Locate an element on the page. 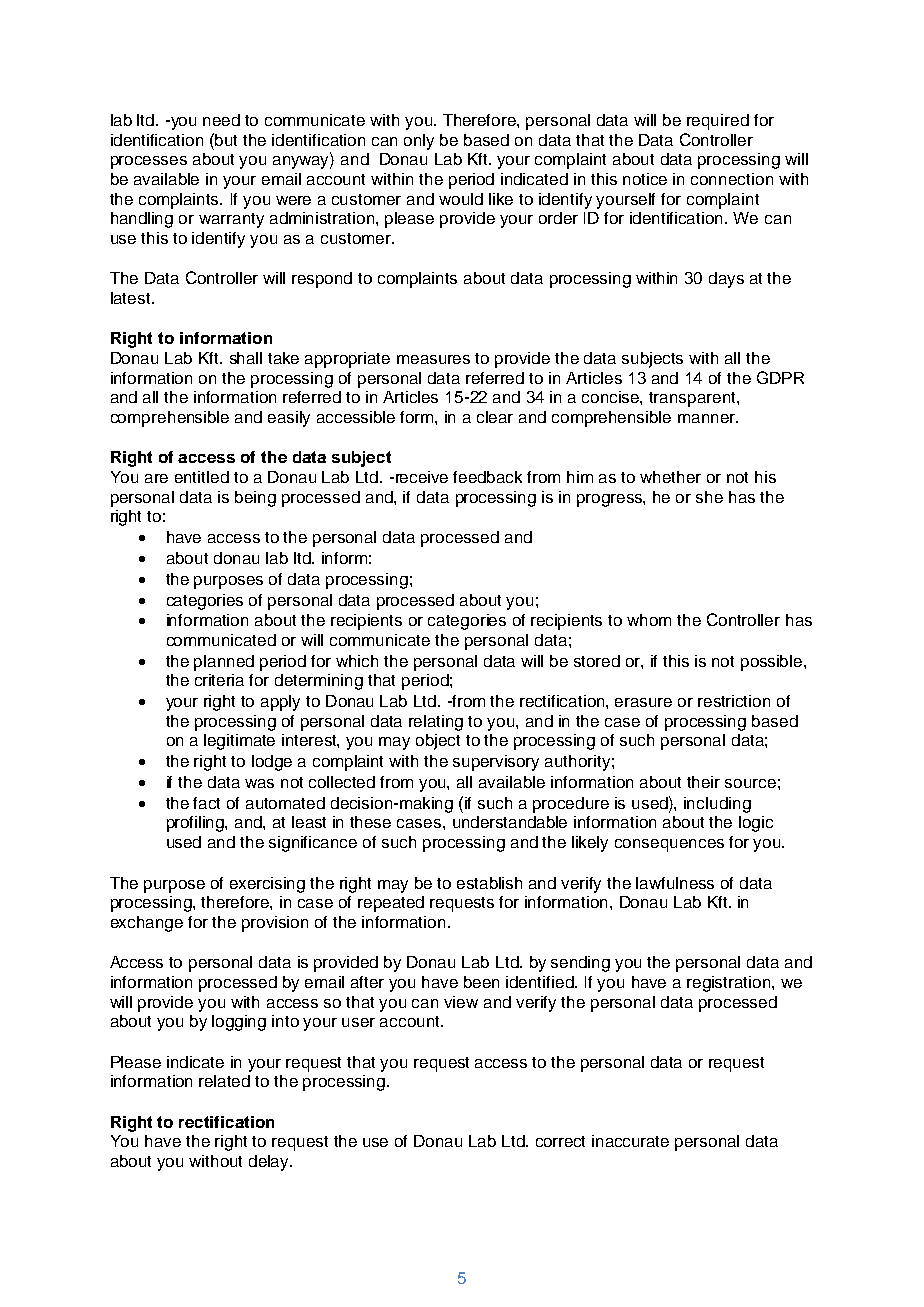  understandable is located at coordinates (510, 822).
